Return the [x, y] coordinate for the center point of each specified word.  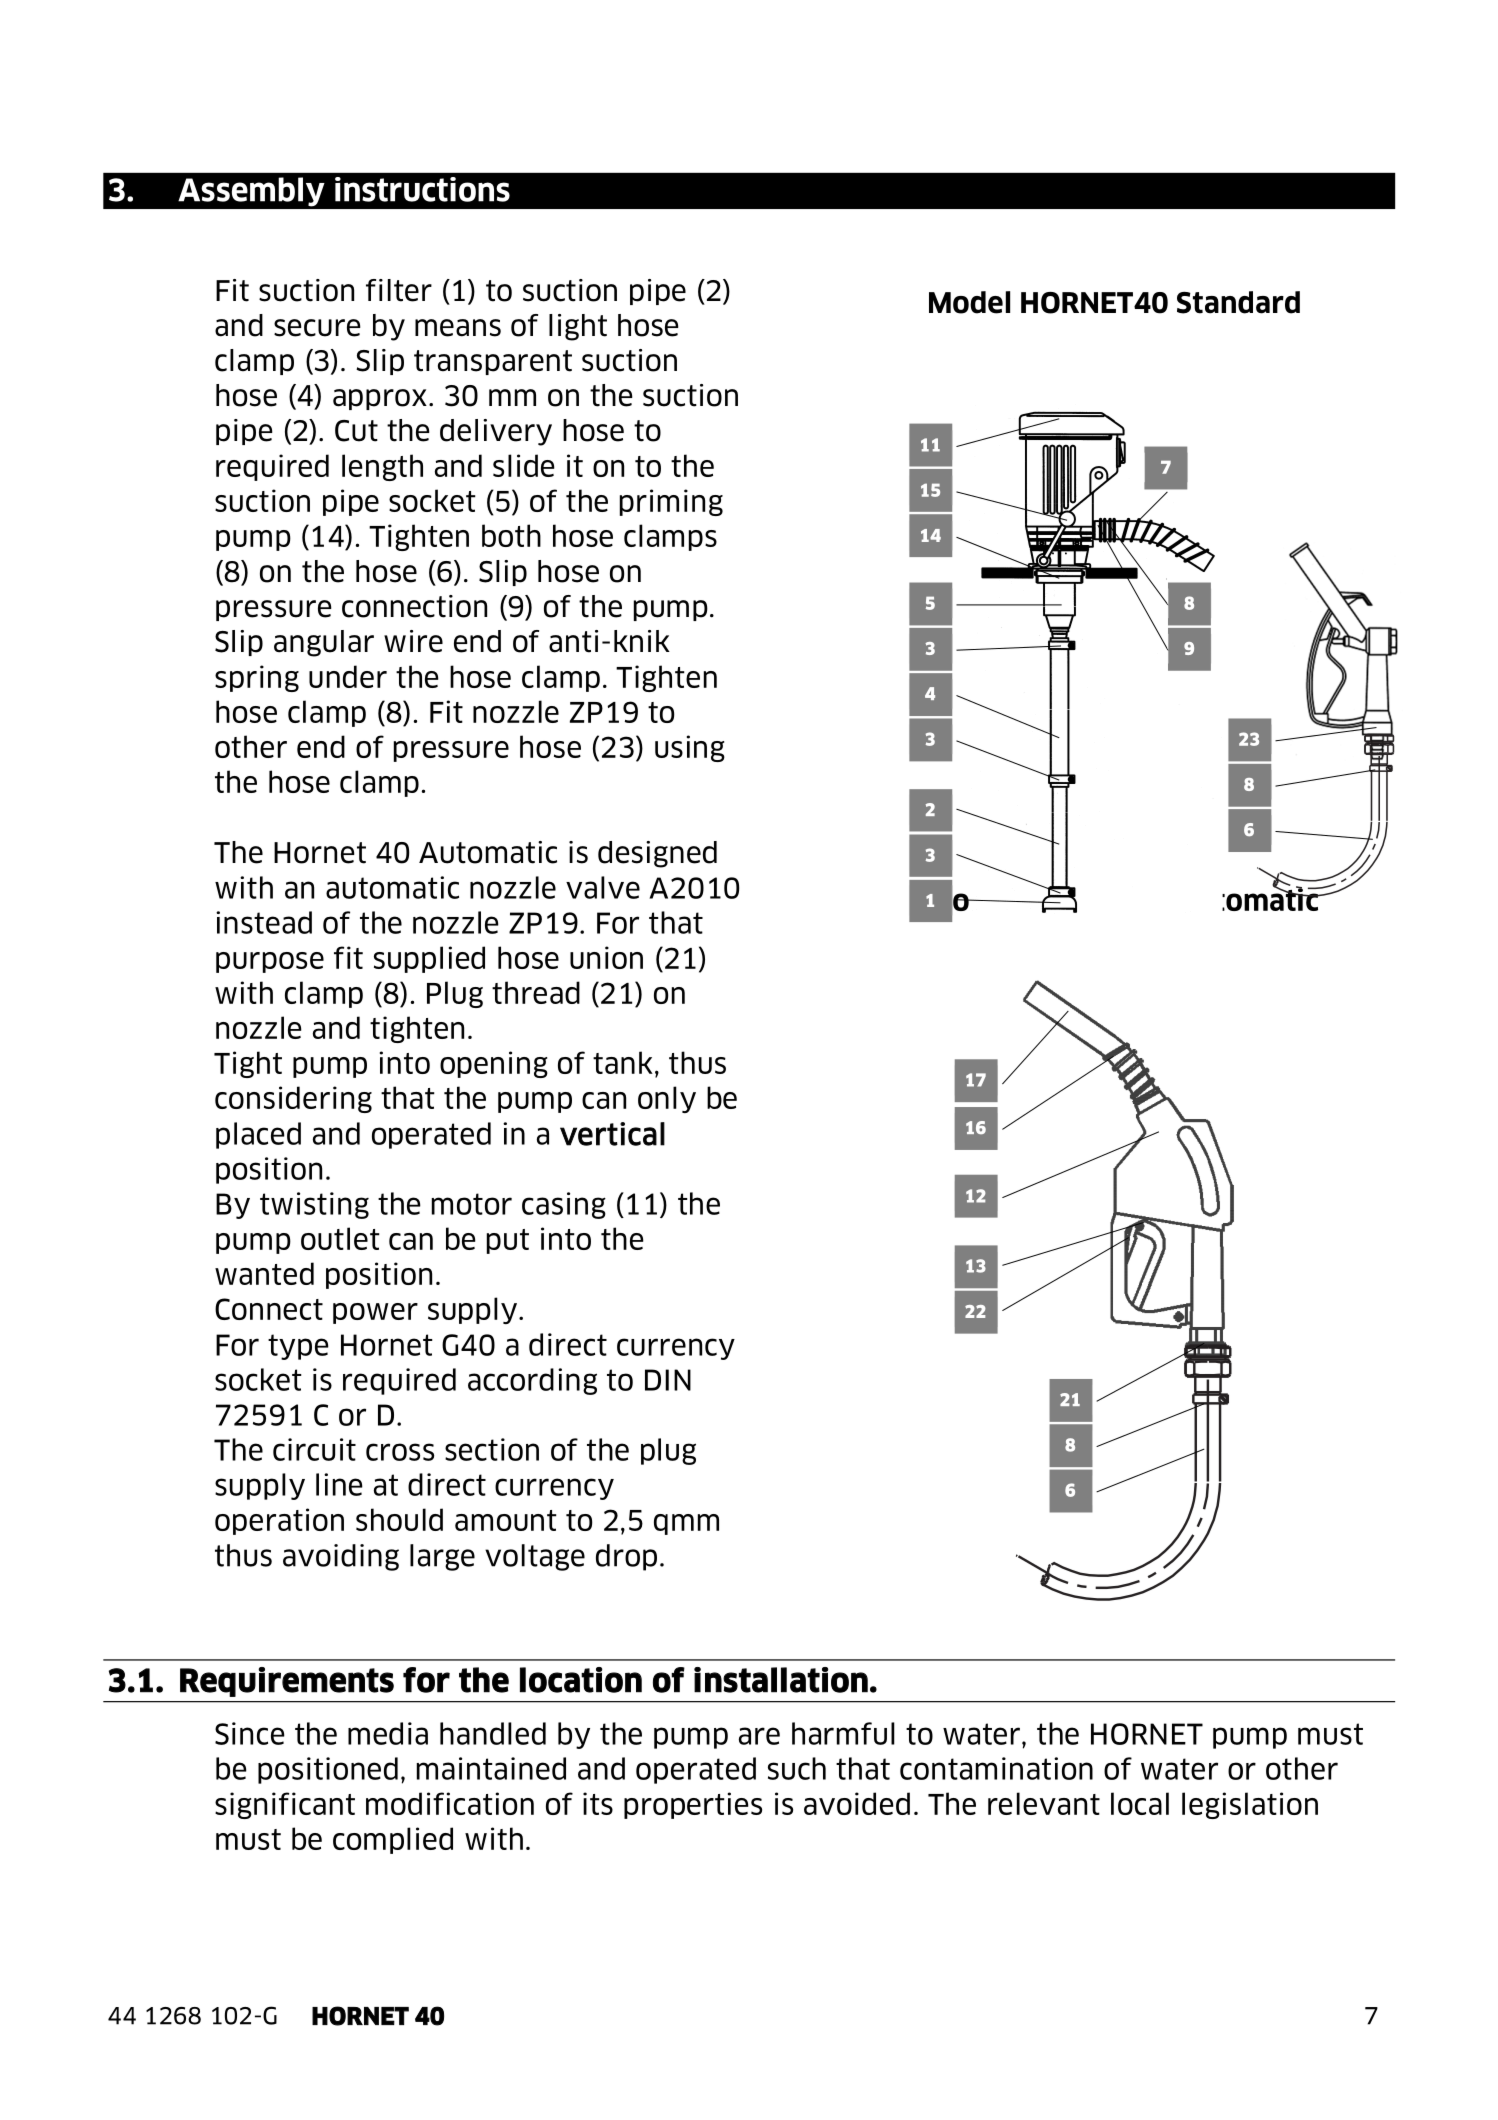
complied [393, 1840]
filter [399, 290]
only [667, 1099]
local [1140, 1803]
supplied [429, 959]
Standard [1238, 302]
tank [623, 1062]
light [578, 327]
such [797, 1768]
